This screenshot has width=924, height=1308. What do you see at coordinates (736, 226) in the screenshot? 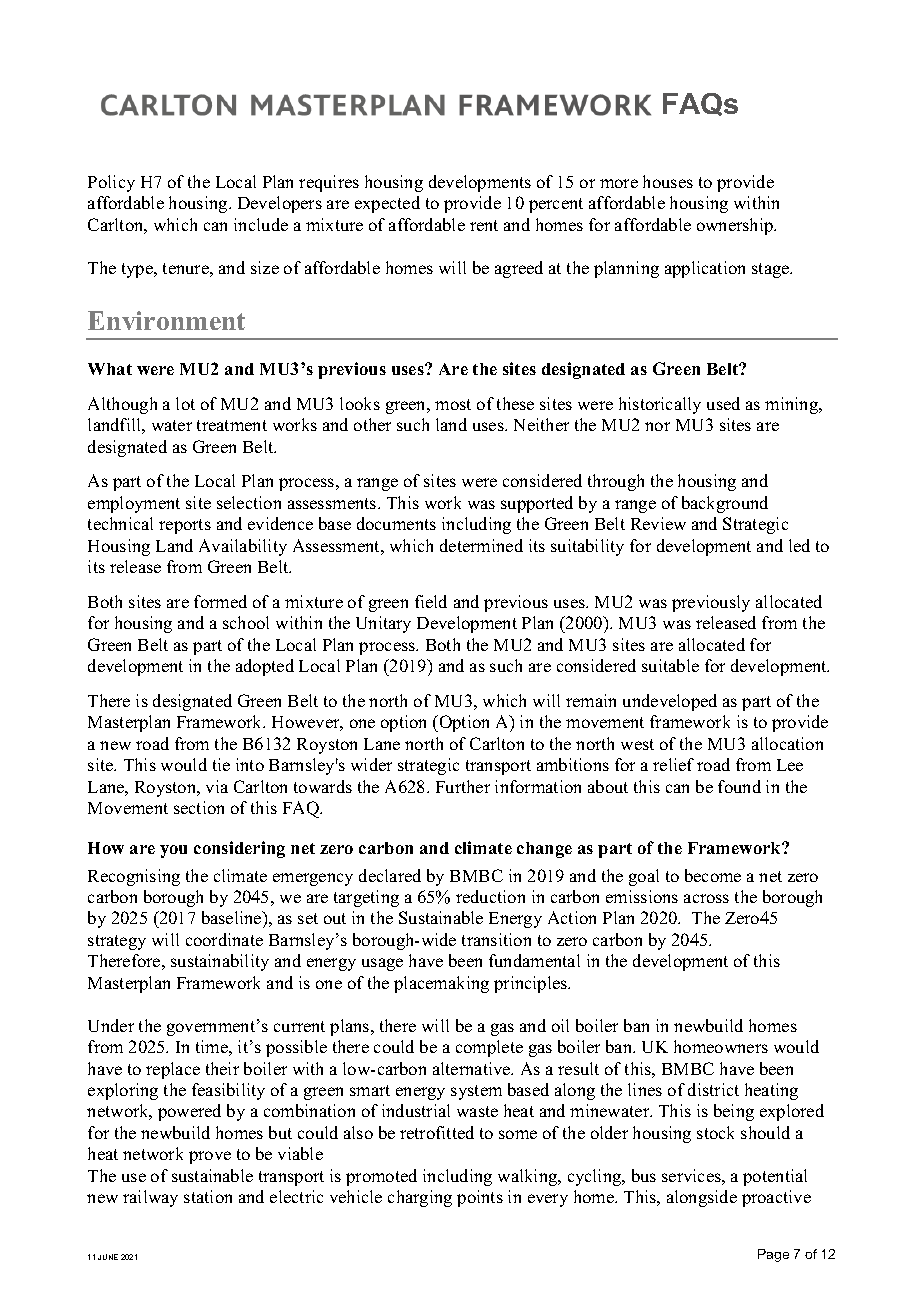
I see `ownership` at bounding box center [736, 226].
